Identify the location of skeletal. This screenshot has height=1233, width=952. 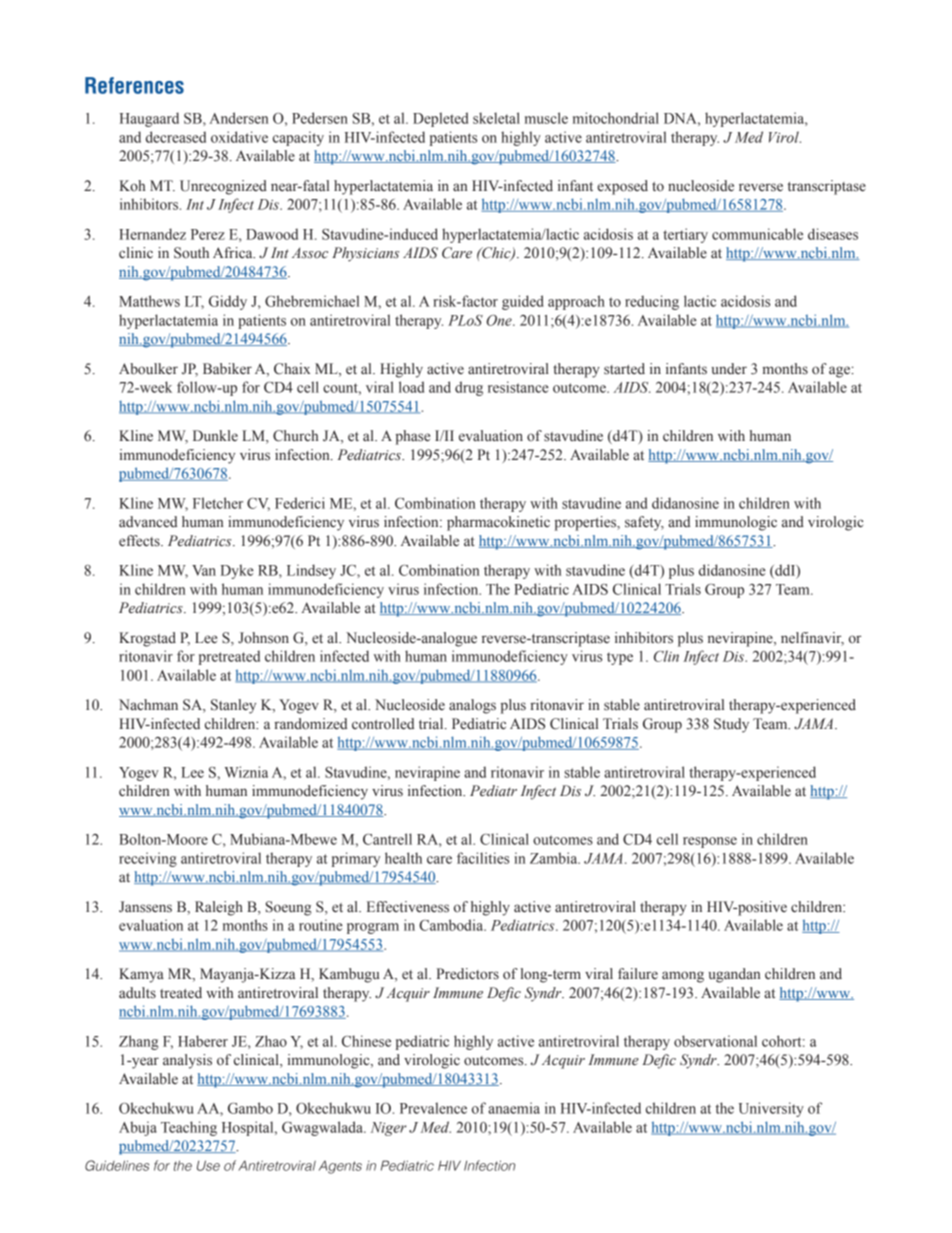
(496, 118).
